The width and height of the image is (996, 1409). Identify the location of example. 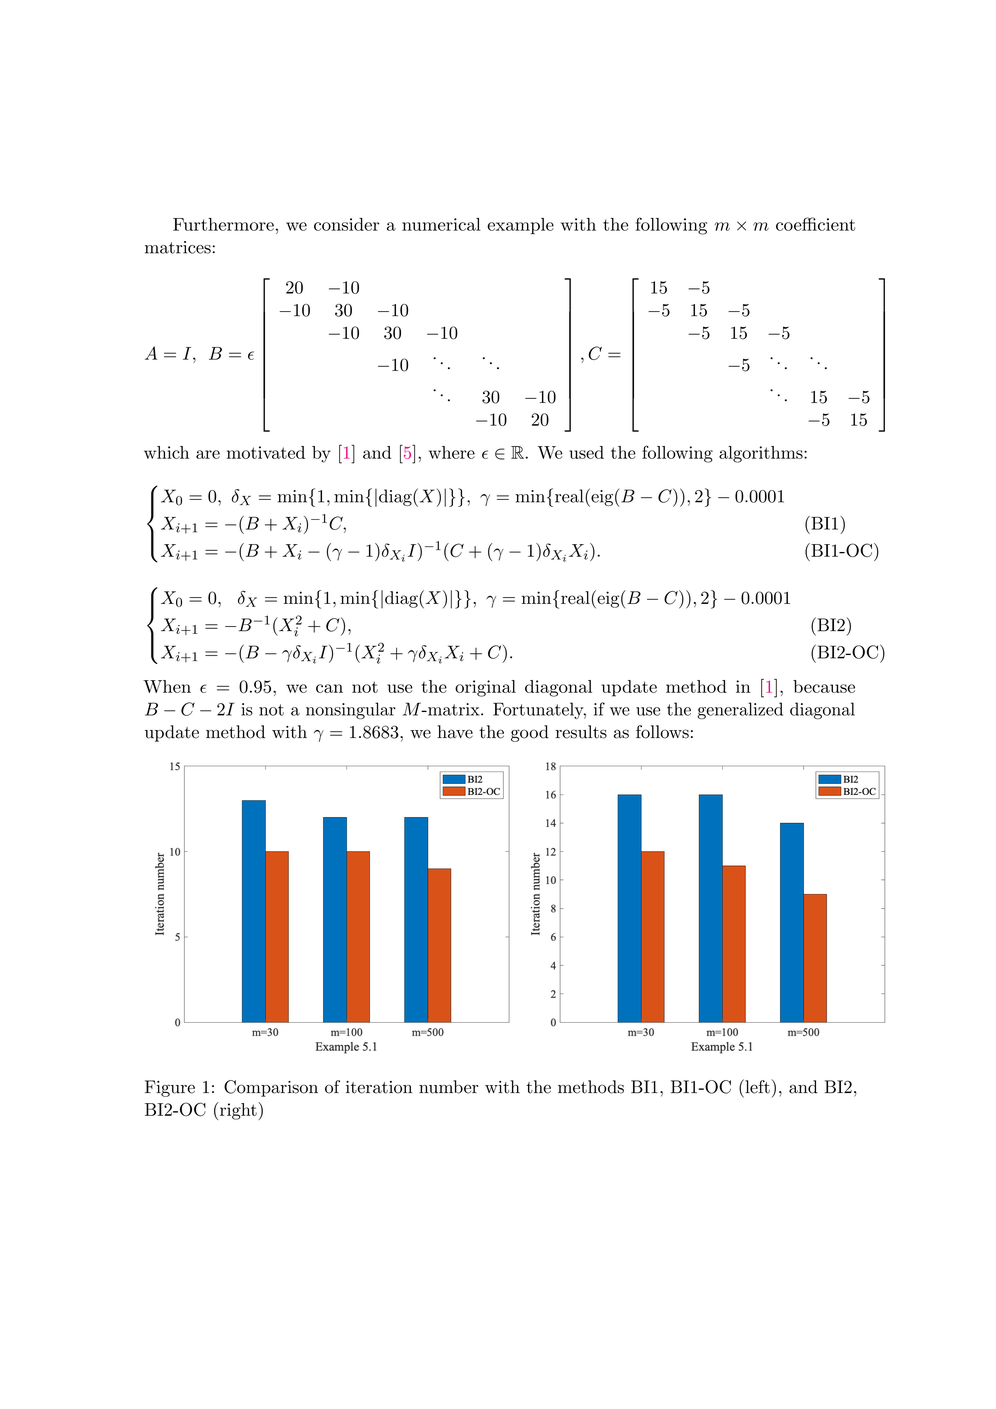
(520, 226).
